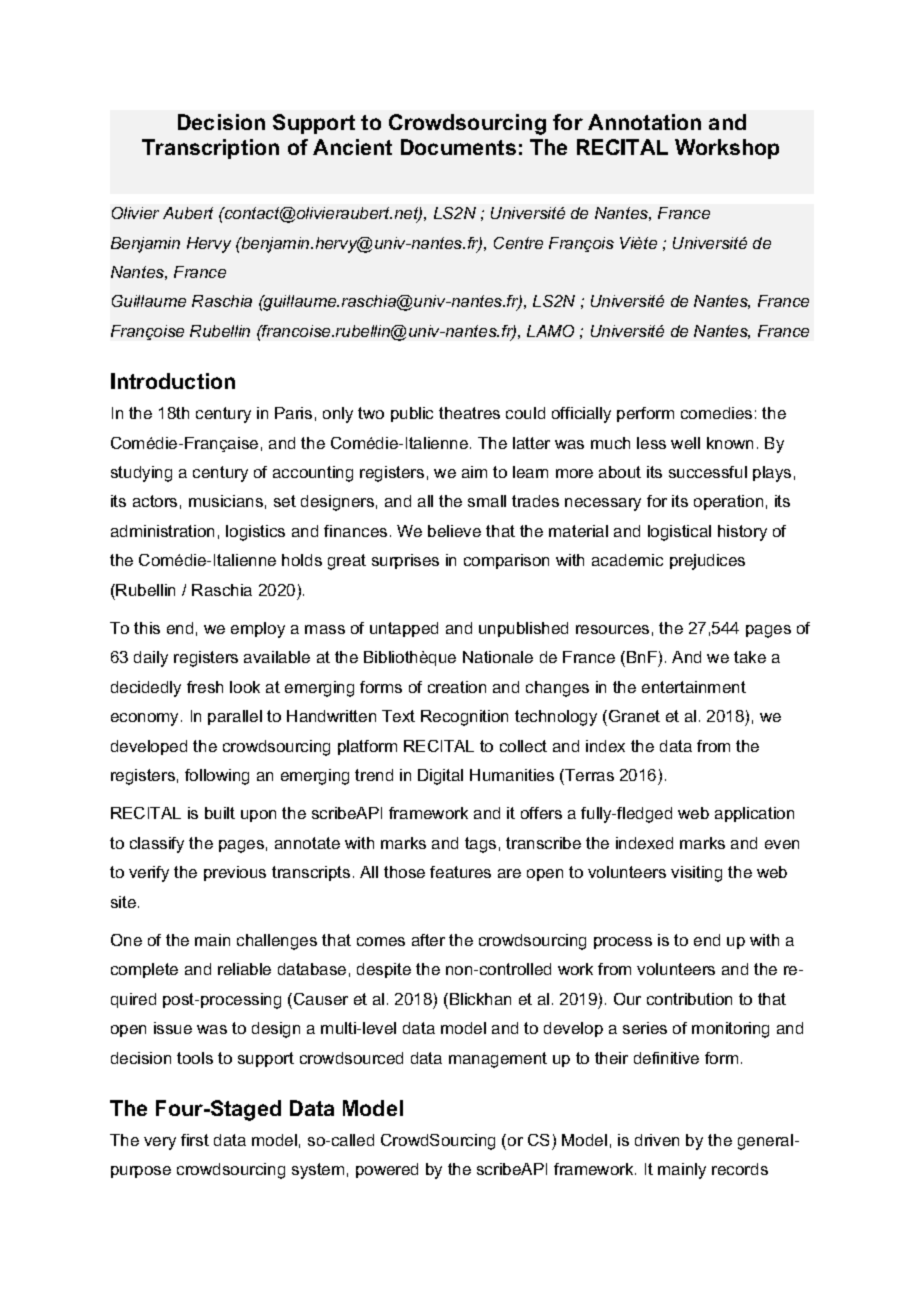 The height and width of the screenshot is (1308, 924). Describe the element at coordinates (458, 147) in the screenshot. I see `Documents` at that location.
